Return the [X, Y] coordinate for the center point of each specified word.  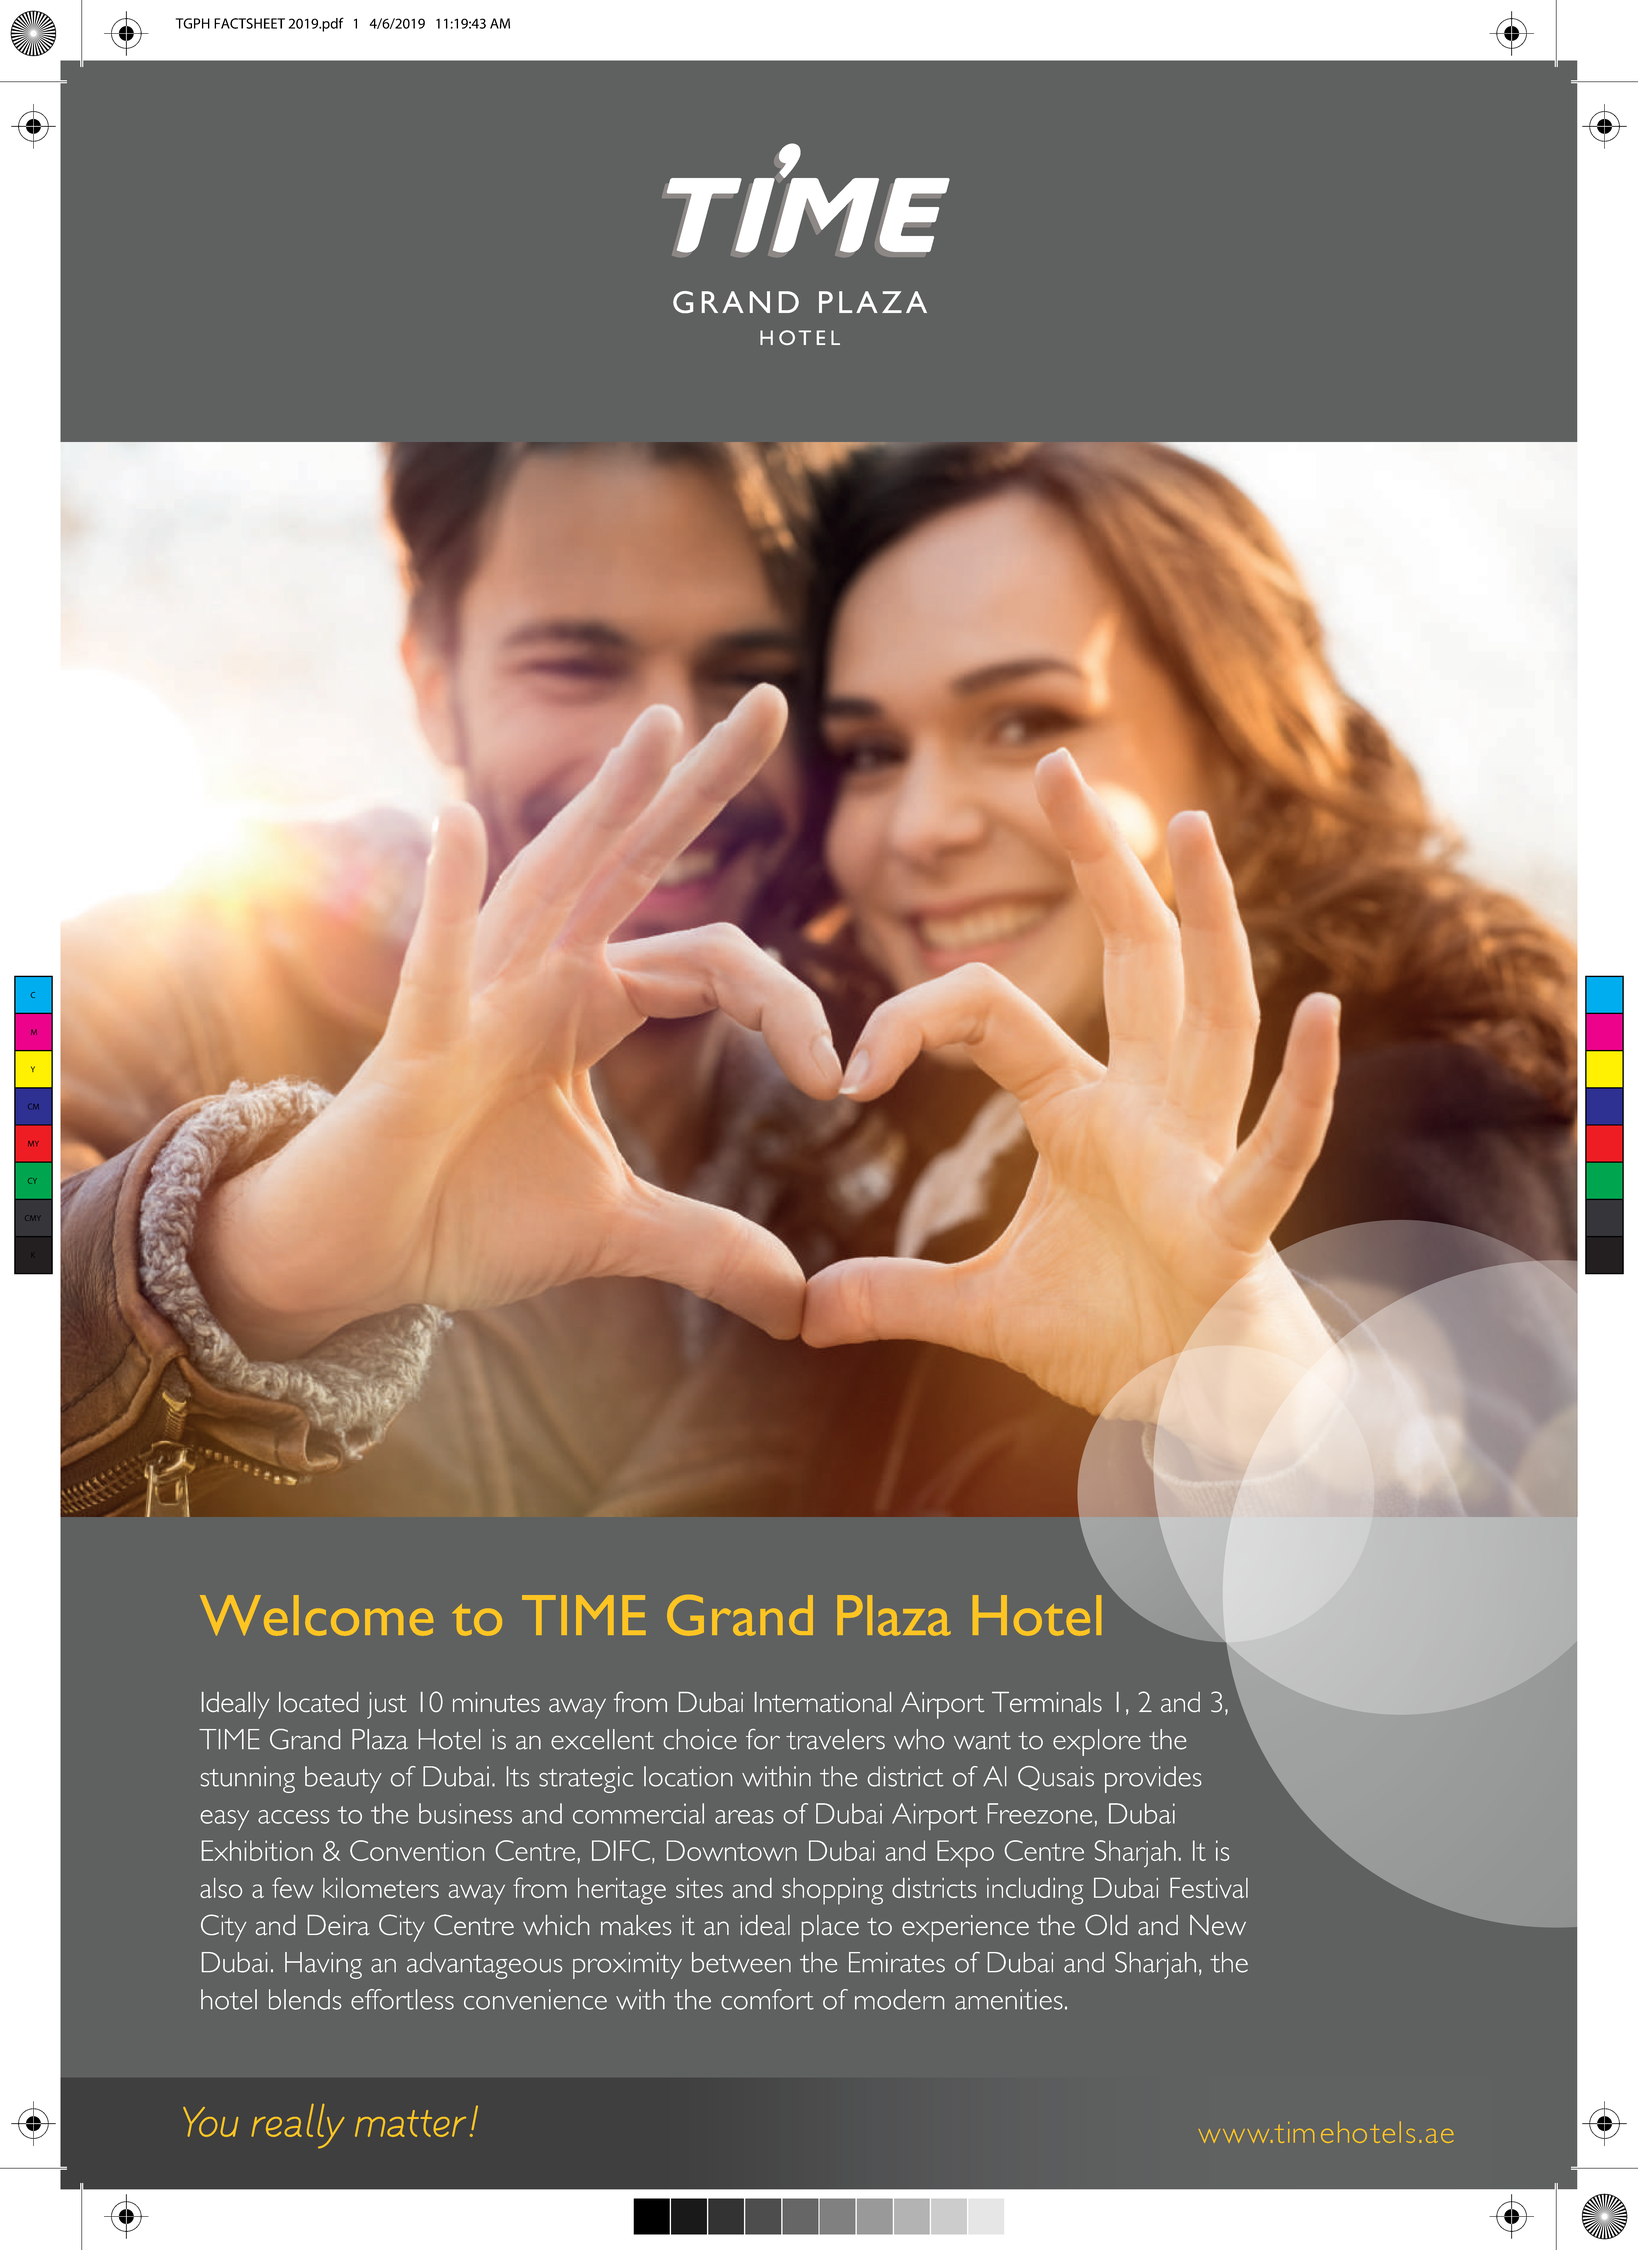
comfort [767, 1999]
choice [700, 1739]
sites [699, 1888]
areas [744, 1817]
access [293, 1817]
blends [305, 1999]
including [1035, 1891]
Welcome [316, 1615]
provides [1153, 1779]
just [387, 1705]
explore [1097, 1742]
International [823, 1702]
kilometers [381, 1888]
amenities [1009, 1999]
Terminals [1047, 1702]
